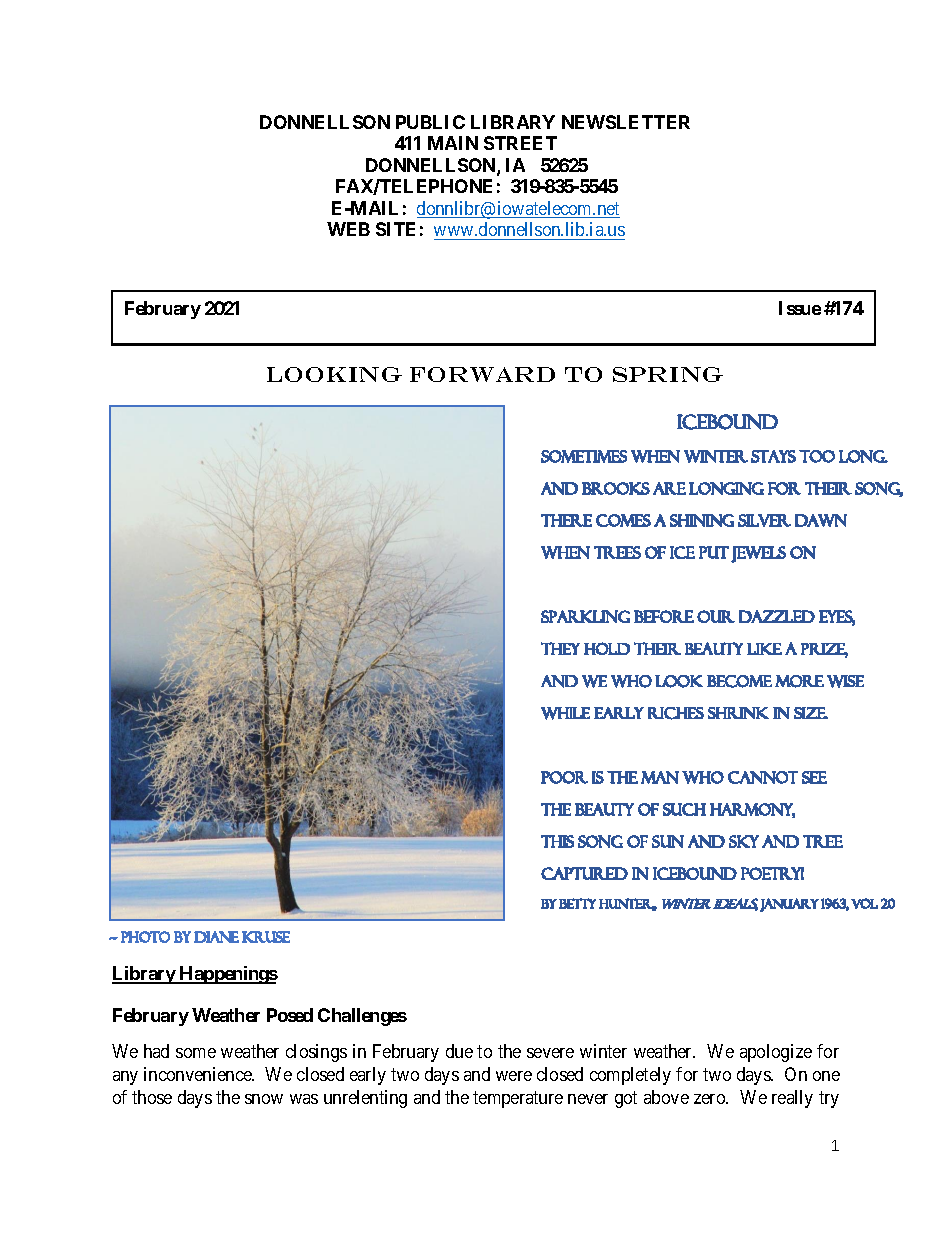 This document has width=952, height=1233. What do you see at coordinates (773, 456) in the document?
I see `stays` at bounding box center [773, 456].
